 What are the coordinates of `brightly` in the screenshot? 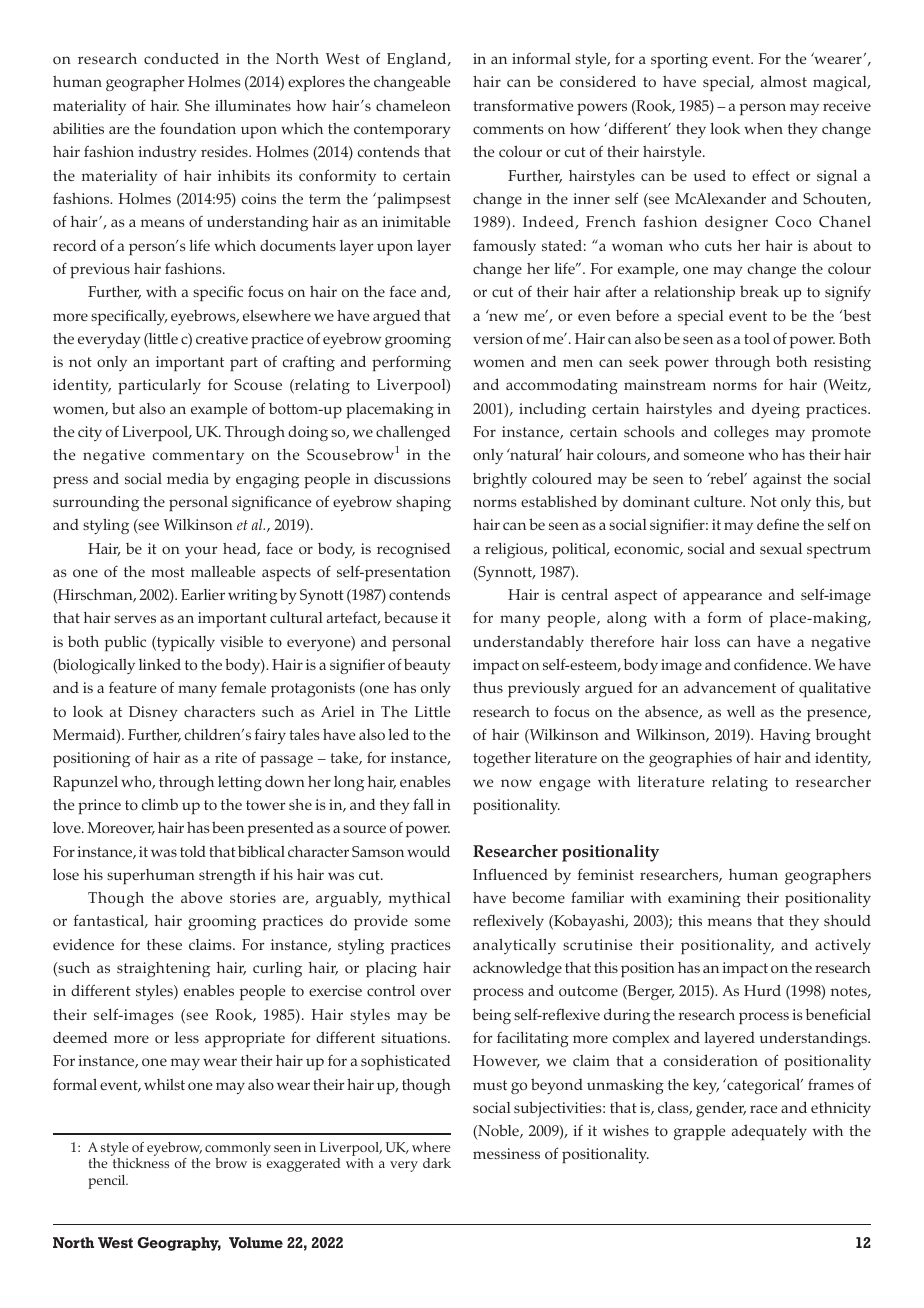 It's located at (500, 480).
